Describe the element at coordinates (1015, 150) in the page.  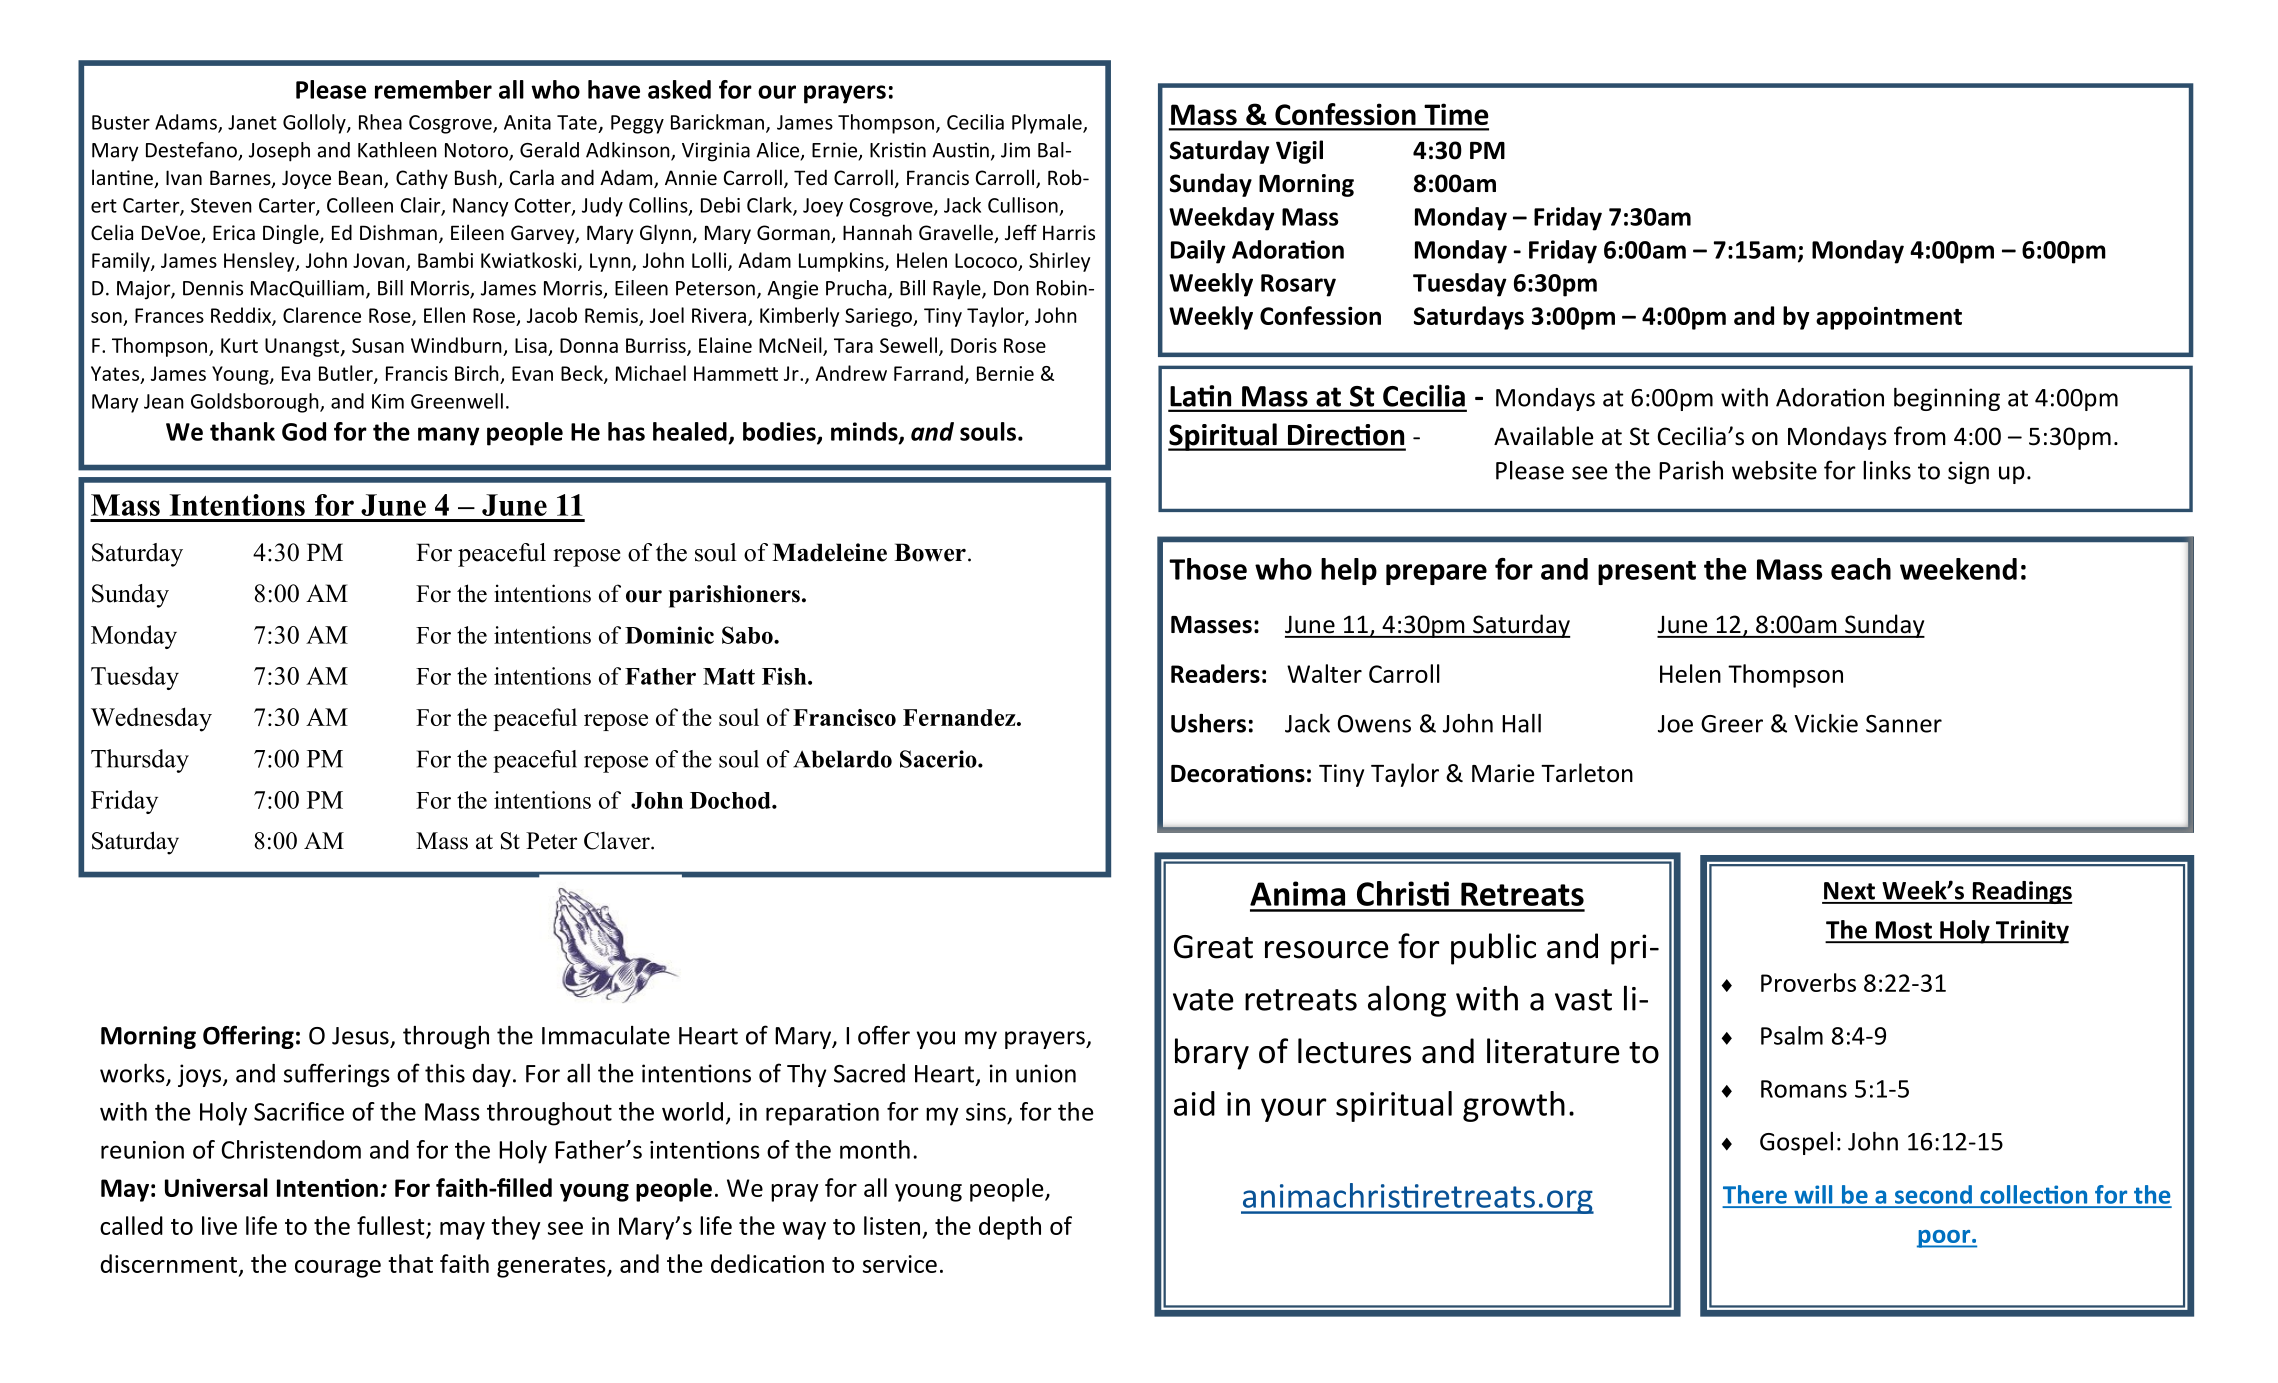
I see `Jim` at that location.
